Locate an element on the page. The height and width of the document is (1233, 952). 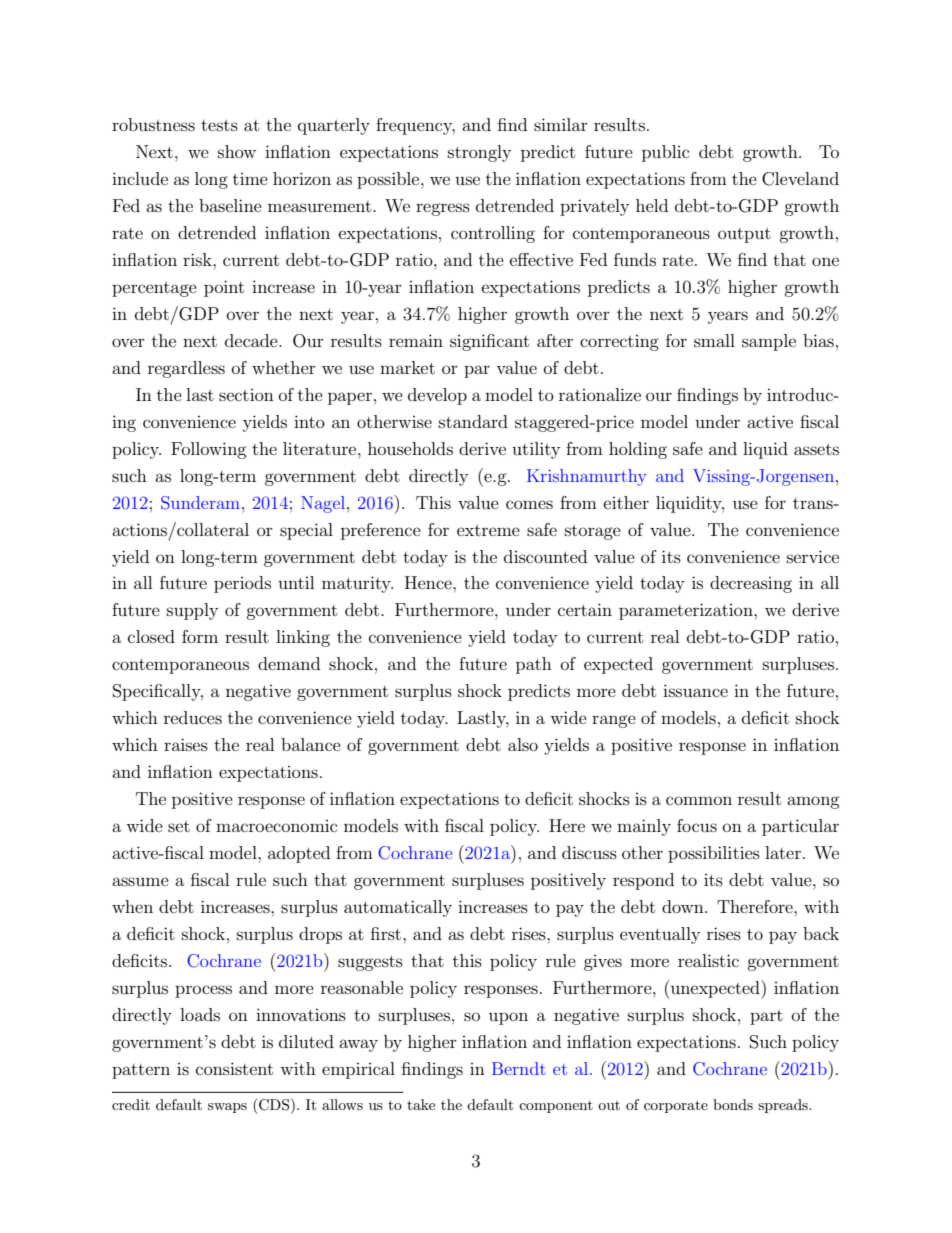
consistent is located at coordinates (234, 1068).
